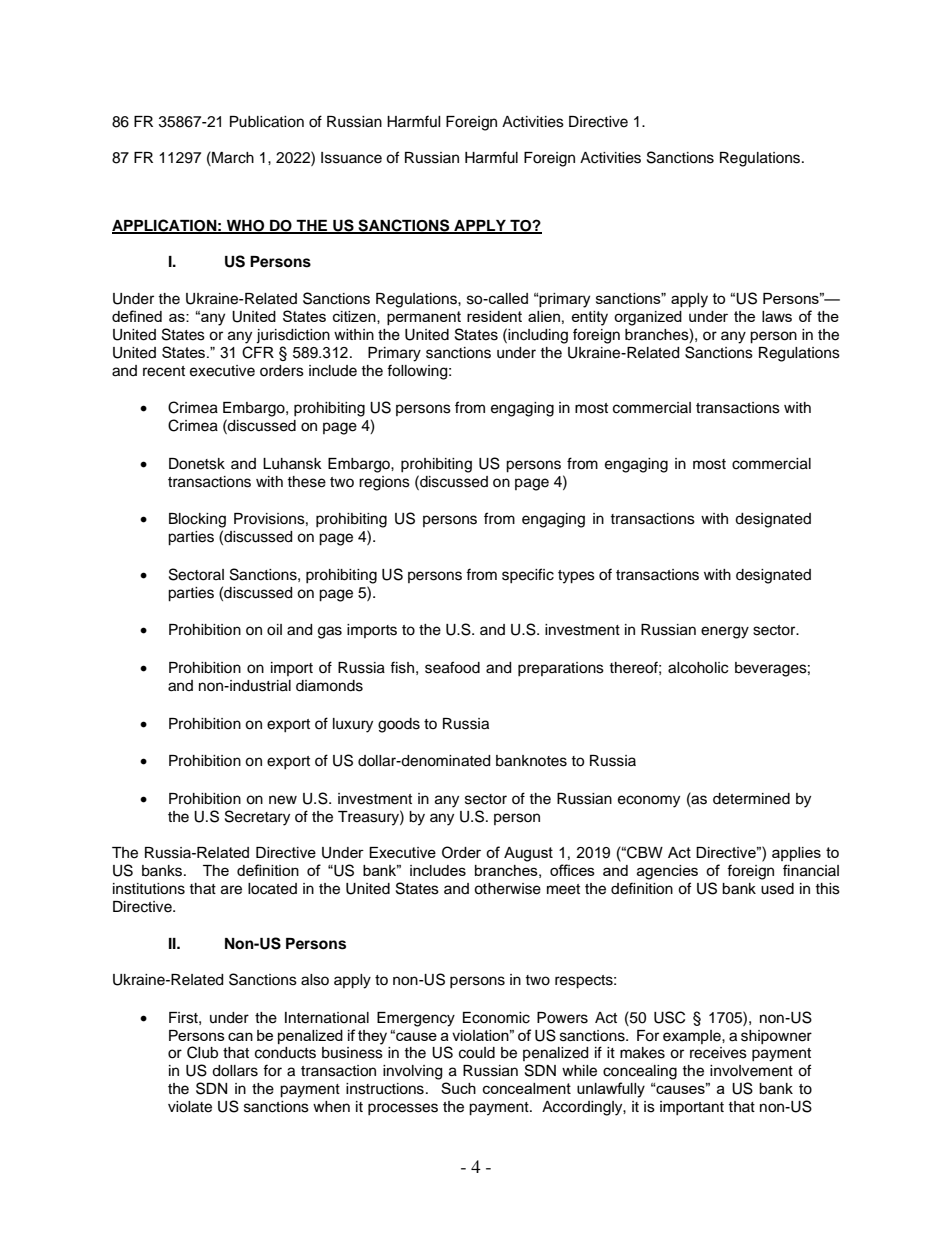 This document has width=952, height=1233. Describe the element at coordinates (202, 1052) in the document. I see `Club` at that location.
